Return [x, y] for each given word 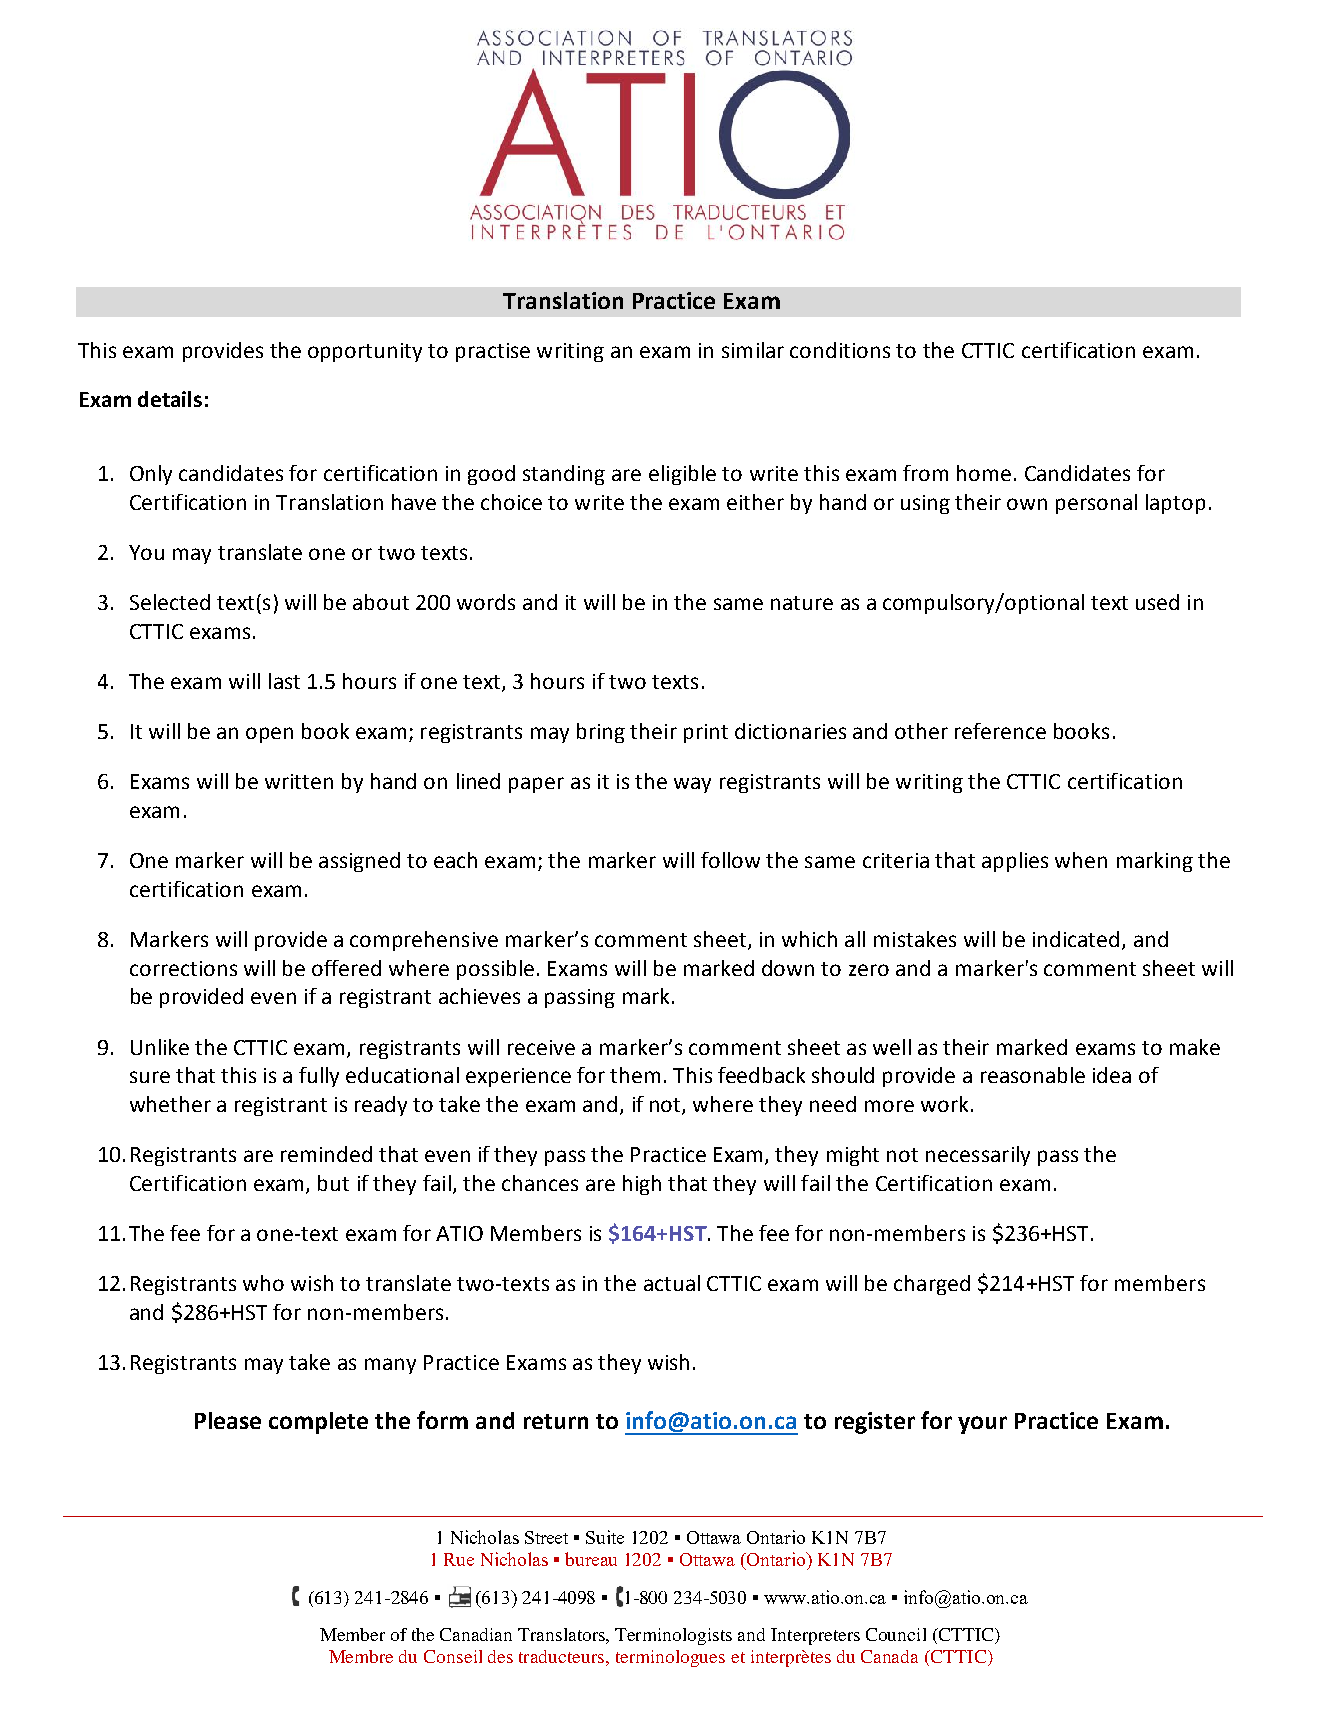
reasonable [1033, 1075]
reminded [326, 1154]
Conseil [453, 1656]
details [170, 399]
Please [228, 1420]
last [284, 681]
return [556, 1421]
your [982, 1425]
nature [802, 603]
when [1081, 860]
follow [730, 860]
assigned [359, 862]
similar [753, 350]
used [1157, 602]
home [984, 473]
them [635, 1075]
